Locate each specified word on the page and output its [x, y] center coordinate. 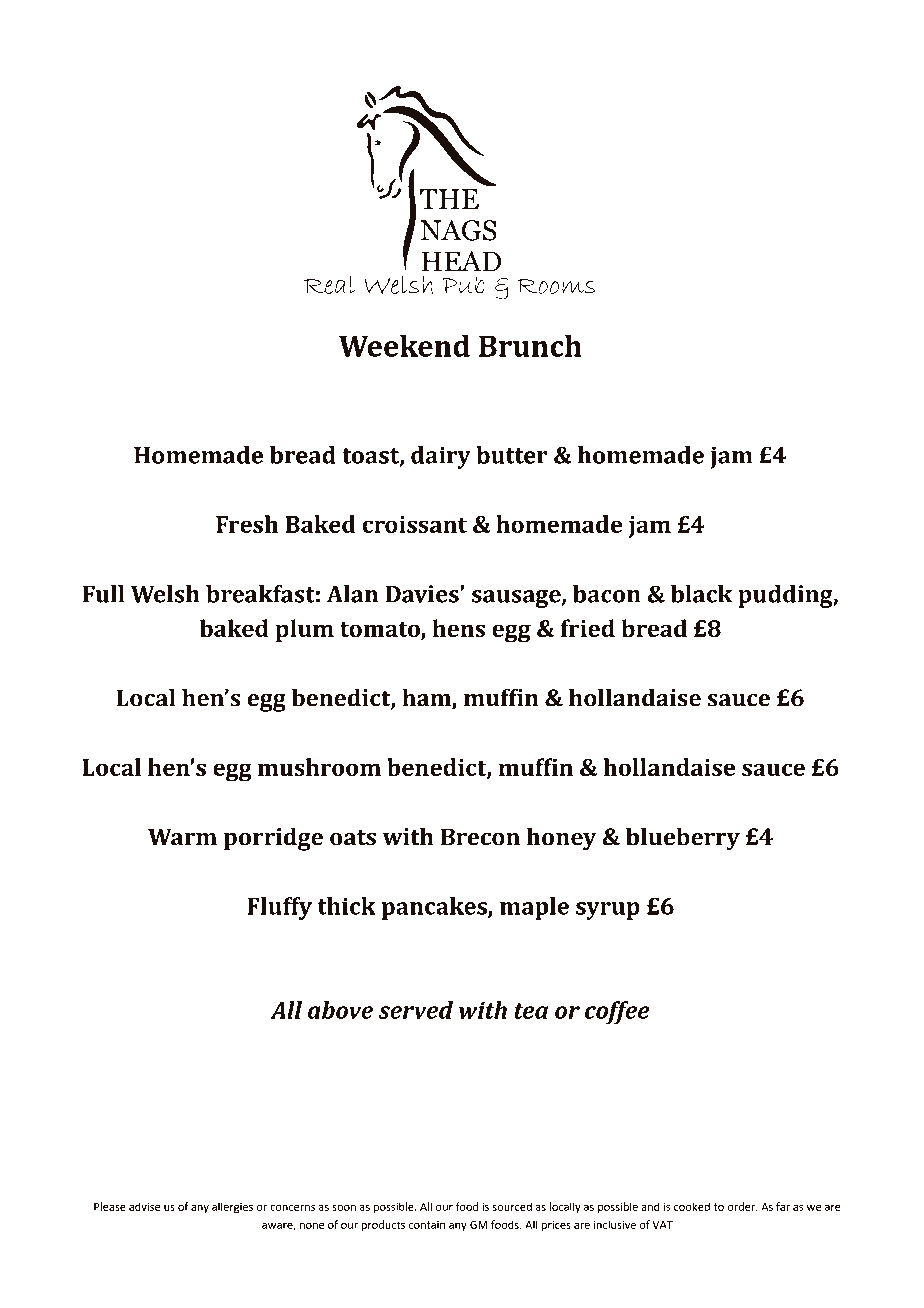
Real [330, 284]
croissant [414, 524]
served [416, 1010]
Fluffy [279, 908]
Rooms [556, 286]
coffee [617, 1012]
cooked [692, 1206]
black [702, 594]
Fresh [247, 524]
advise [144, 1206]
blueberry [683, 839]
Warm [182, 837]
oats [353, 838]
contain [427, 1225]
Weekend [404, 345]
